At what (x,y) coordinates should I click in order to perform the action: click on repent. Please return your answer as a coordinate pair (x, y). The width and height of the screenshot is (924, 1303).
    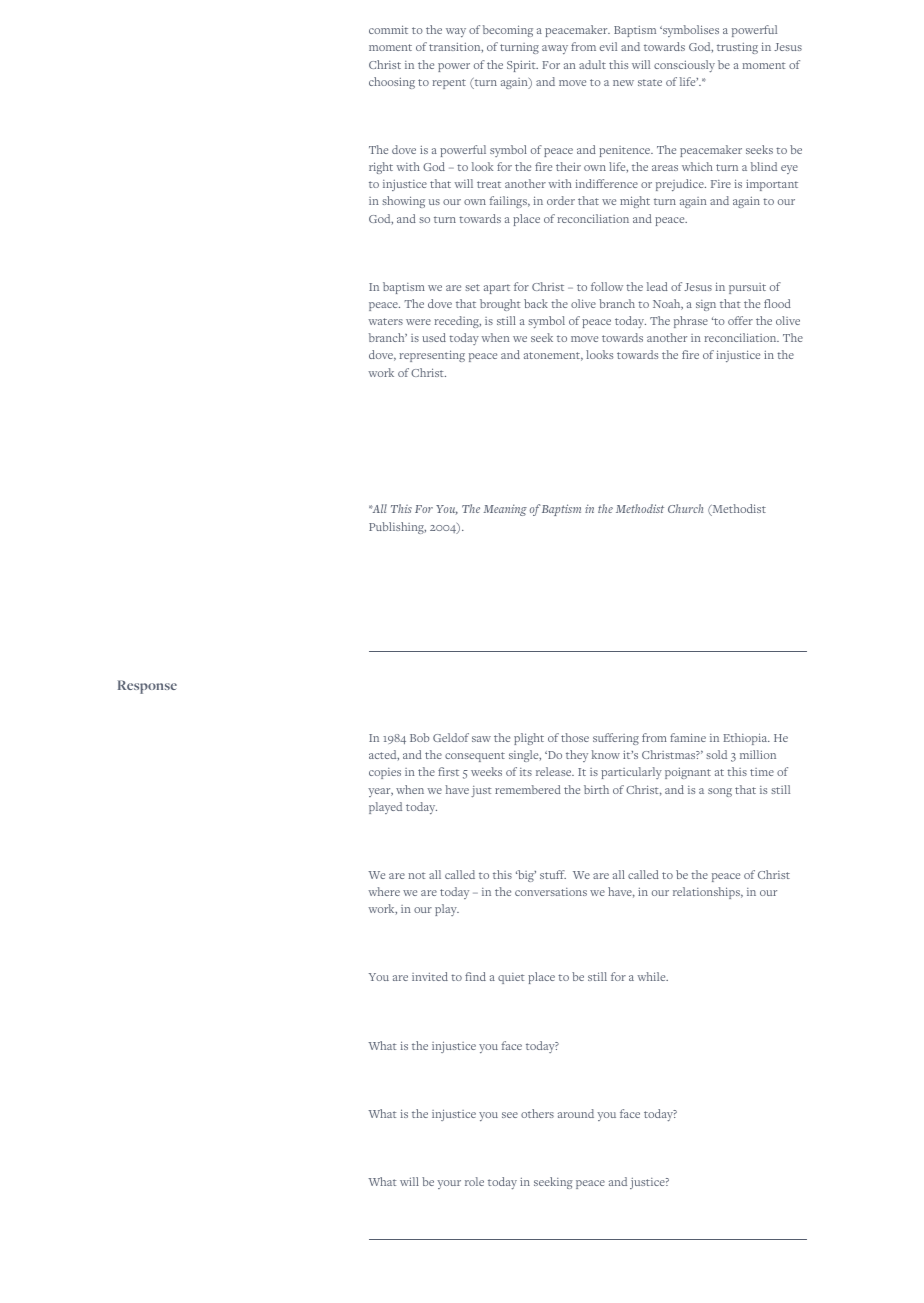
    Looking at the image, I should click on (449, 84).
